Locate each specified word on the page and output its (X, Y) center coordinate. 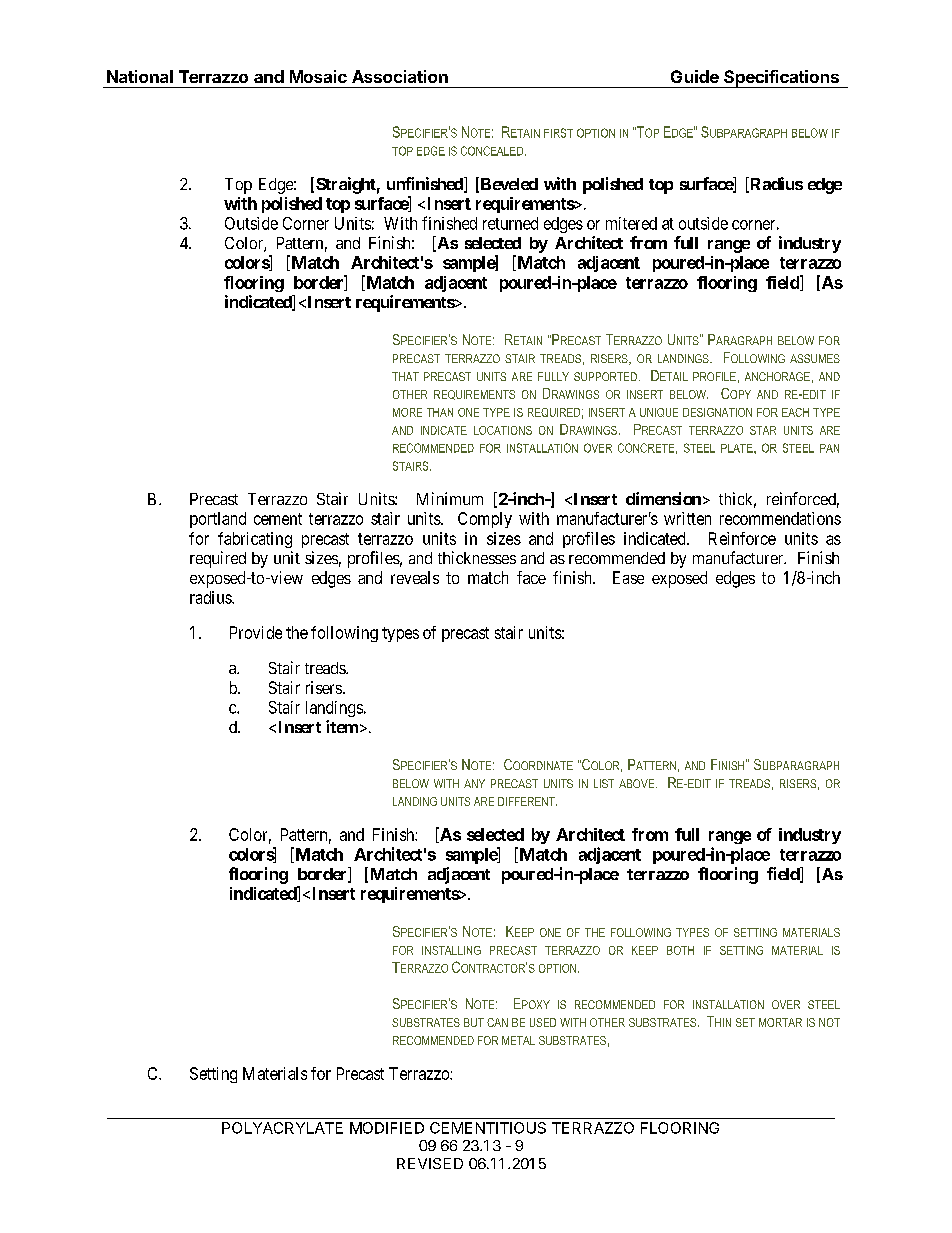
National (140, 76)
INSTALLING (451, 950)
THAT (405, 376)
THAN (440, 412)
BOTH (680, 950)
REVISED (430, 1163)
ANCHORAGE (777, 376)
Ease (628, 577)
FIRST (558, 133)
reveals (415, 577)
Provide (256, 632)
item (342, 726)
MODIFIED (387, 1128)
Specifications (781, 79)
